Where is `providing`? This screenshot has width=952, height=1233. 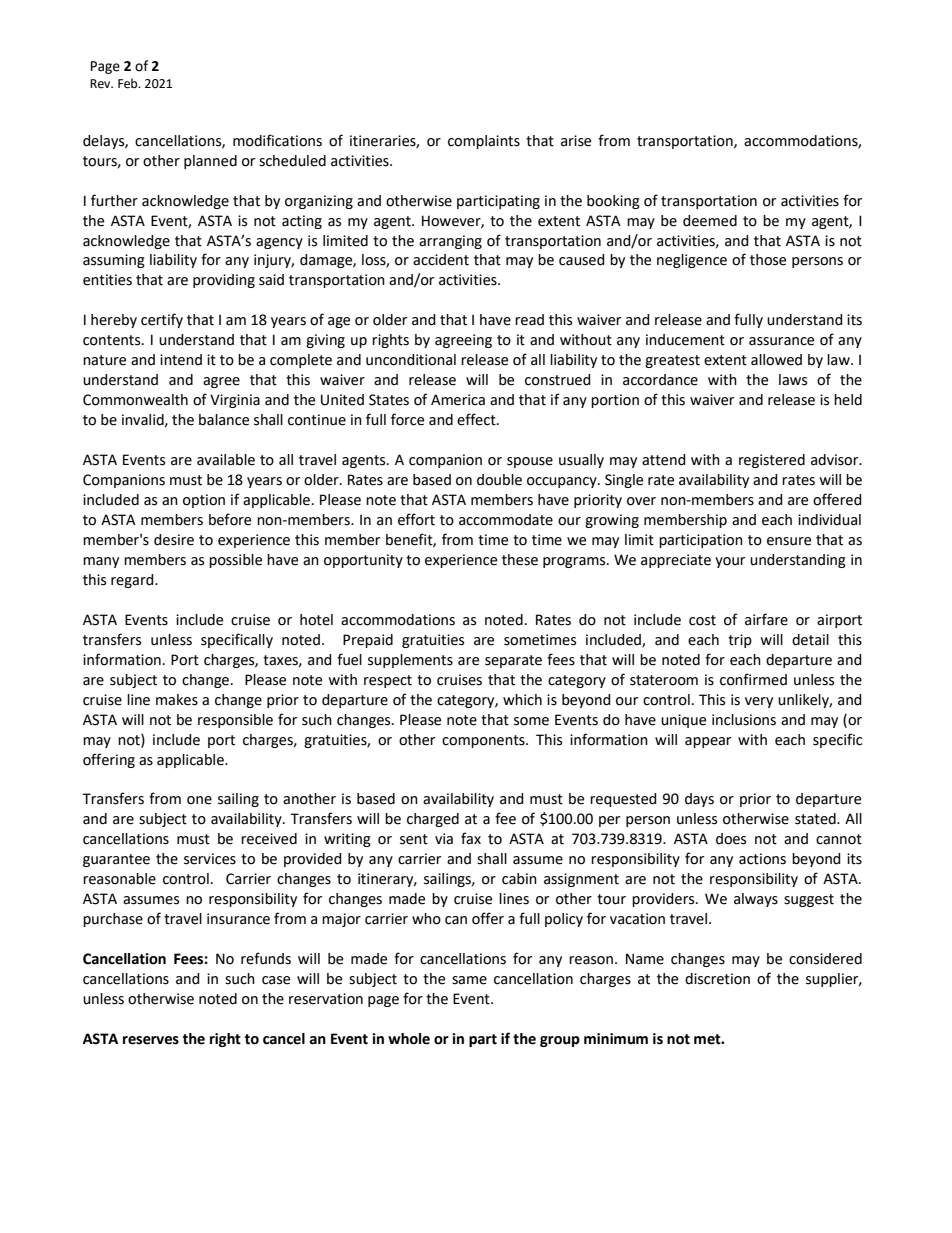
providing is located at coordinates (224, 281).
